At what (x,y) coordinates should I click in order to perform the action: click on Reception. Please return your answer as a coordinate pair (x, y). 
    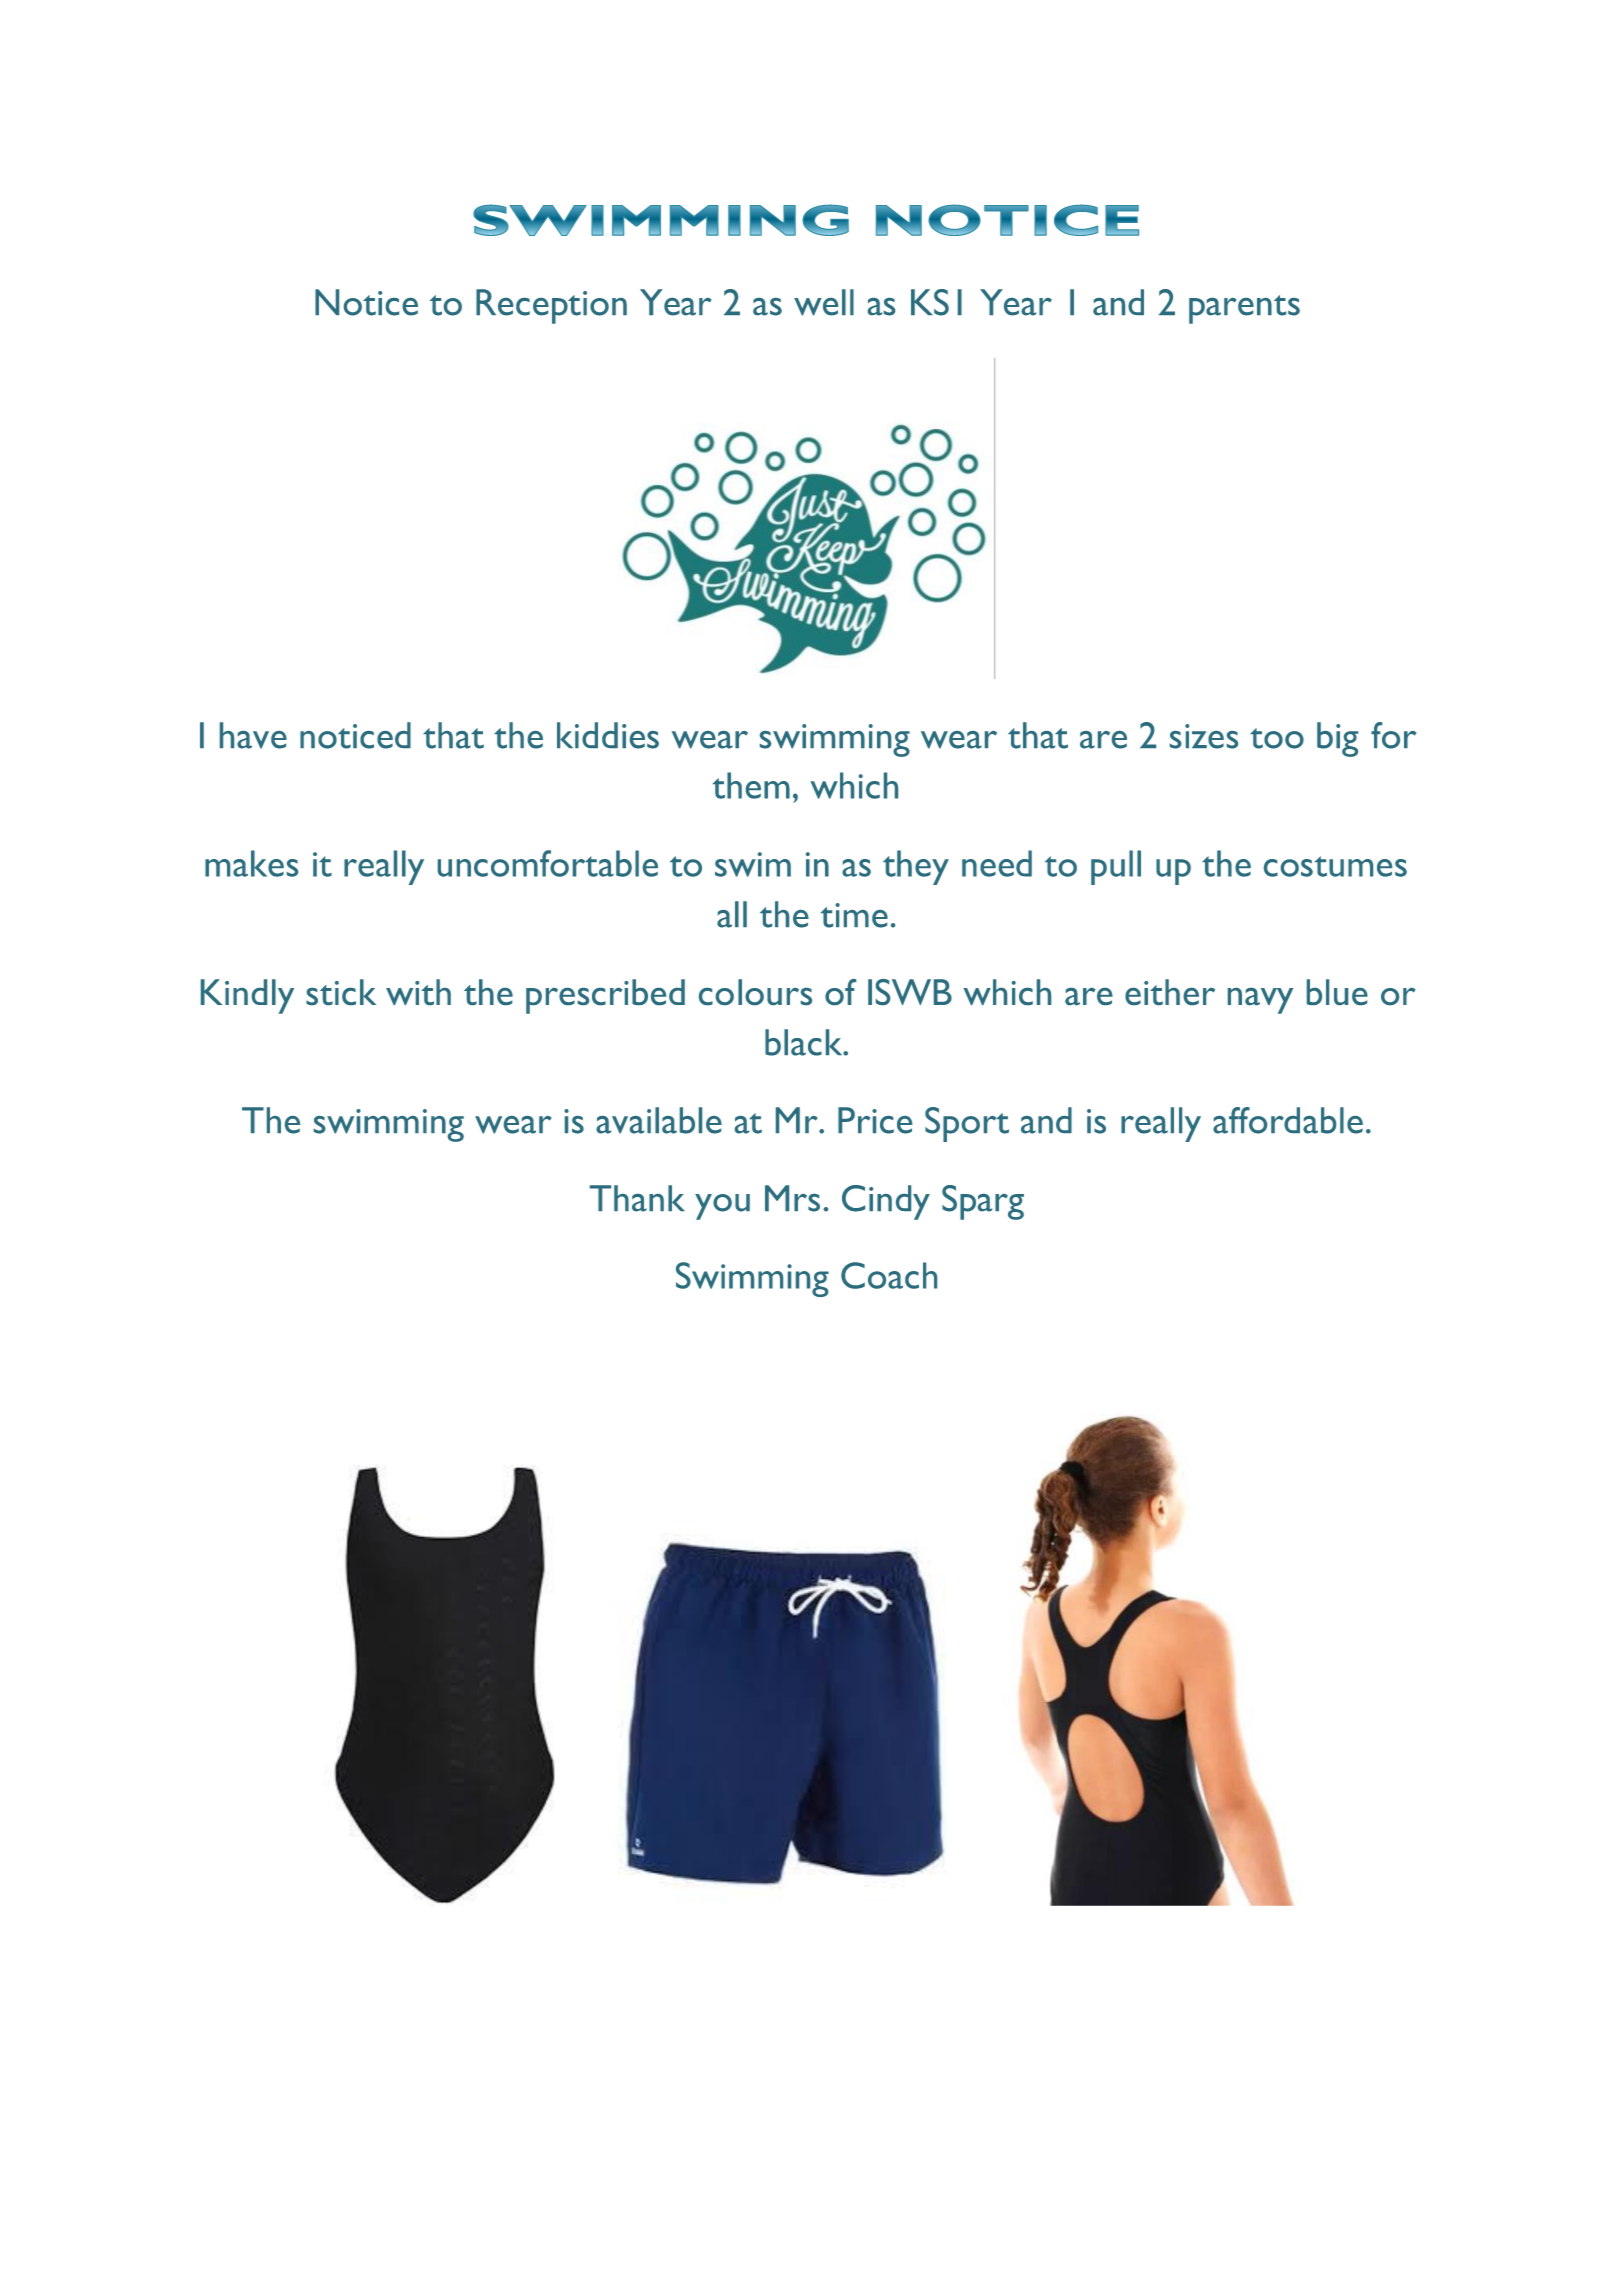
    Looking at the image, I should click on (551, 306).
